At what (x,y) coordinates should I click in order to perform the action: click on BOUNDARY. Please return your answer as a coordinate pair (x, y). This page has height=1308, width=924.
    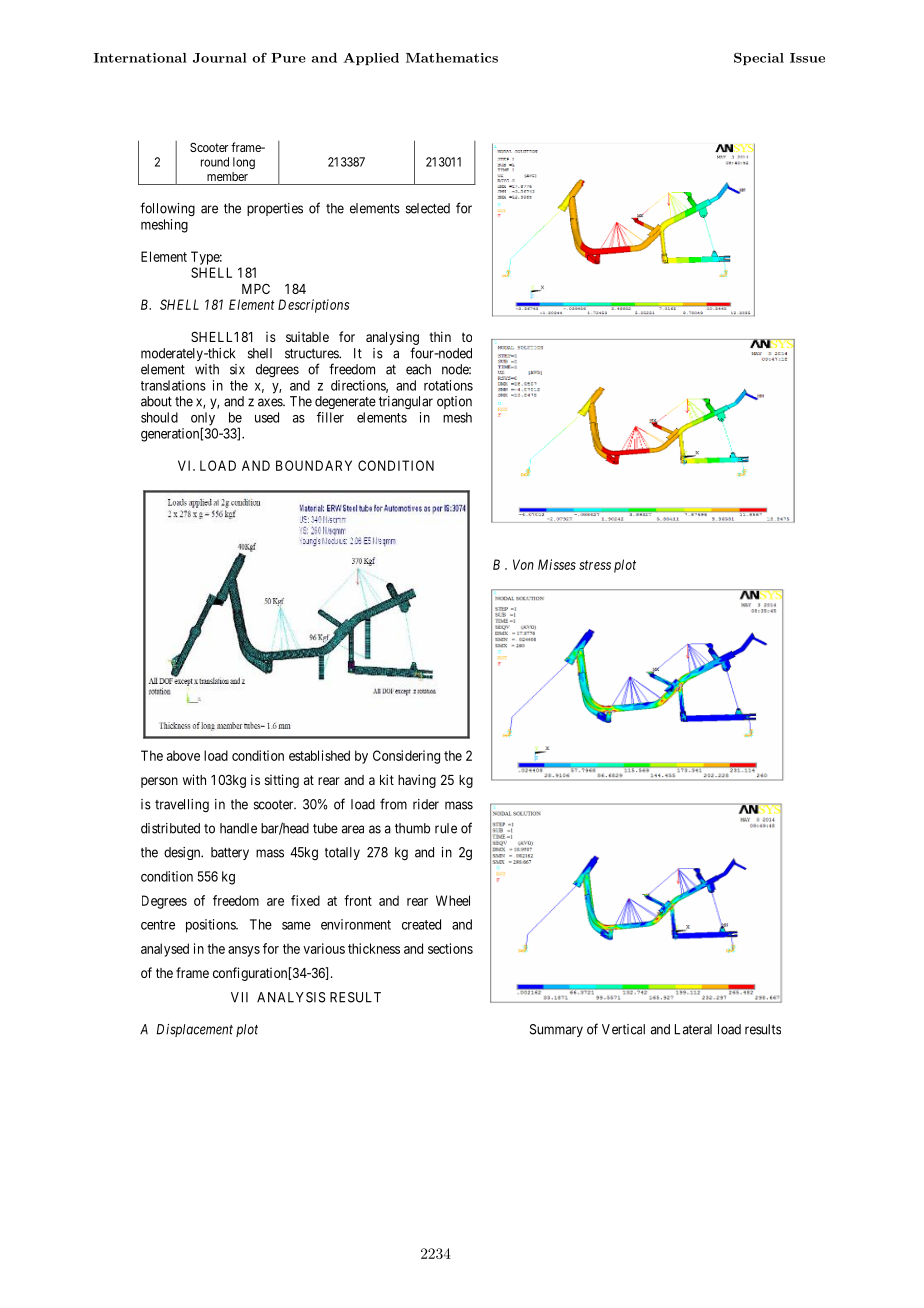
    Looking at the image, I should click on (314, 465).
